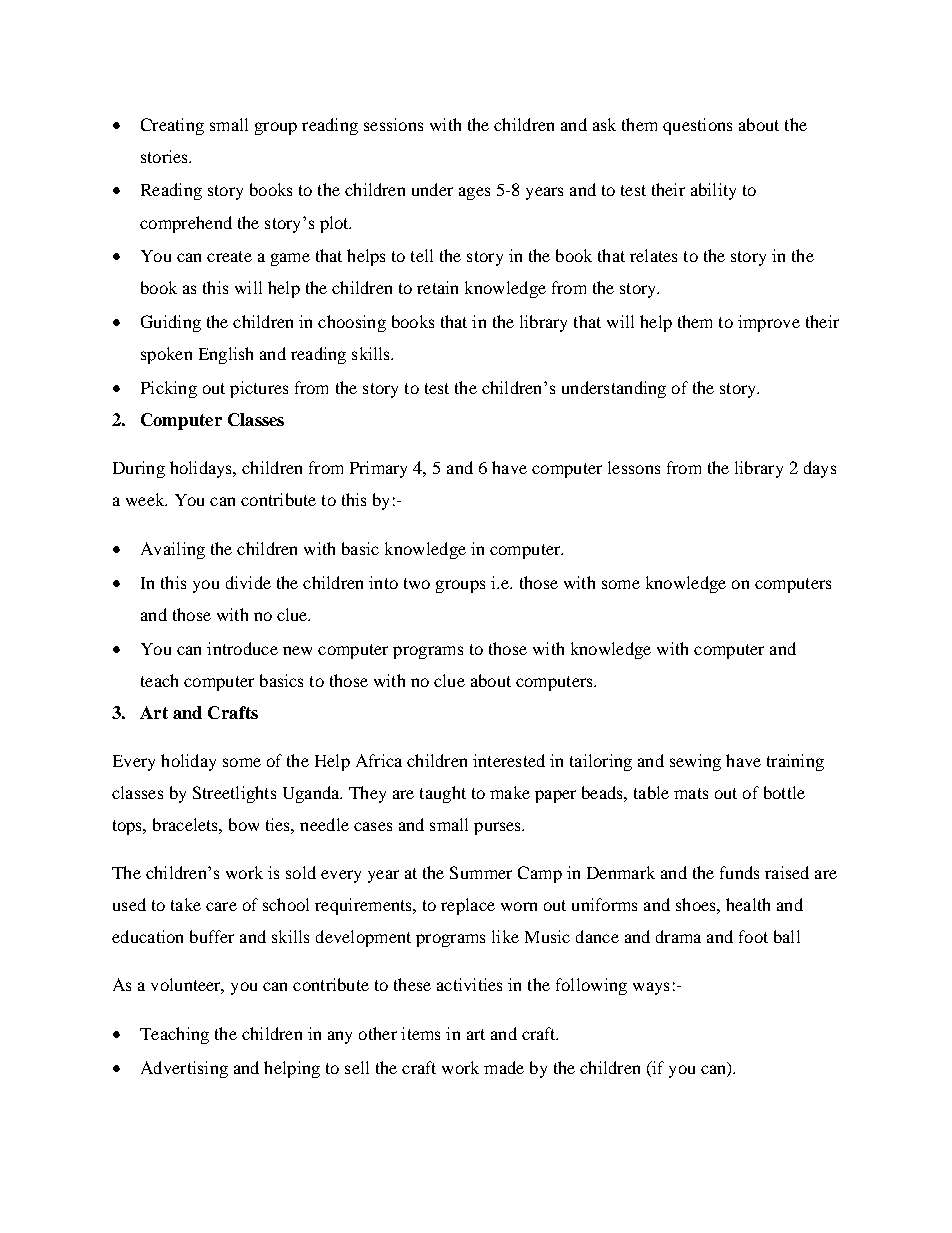 This screenshot has width=952, height=1233. I want to click on bow, so click(244, 824).
